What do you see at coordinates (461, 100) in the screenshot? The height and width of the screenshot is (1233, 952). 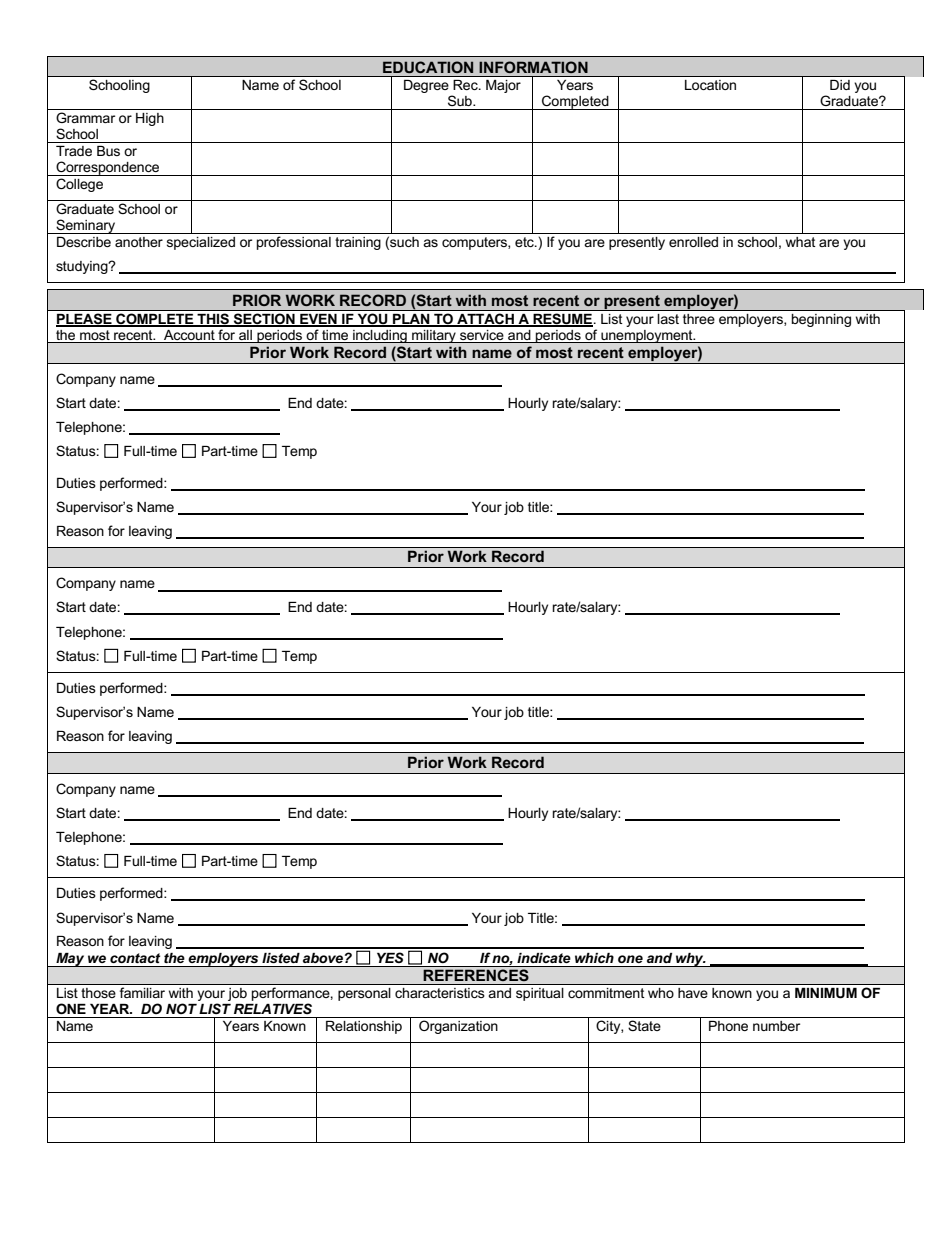 I see `Sub` at bounding box center [461, 100].
